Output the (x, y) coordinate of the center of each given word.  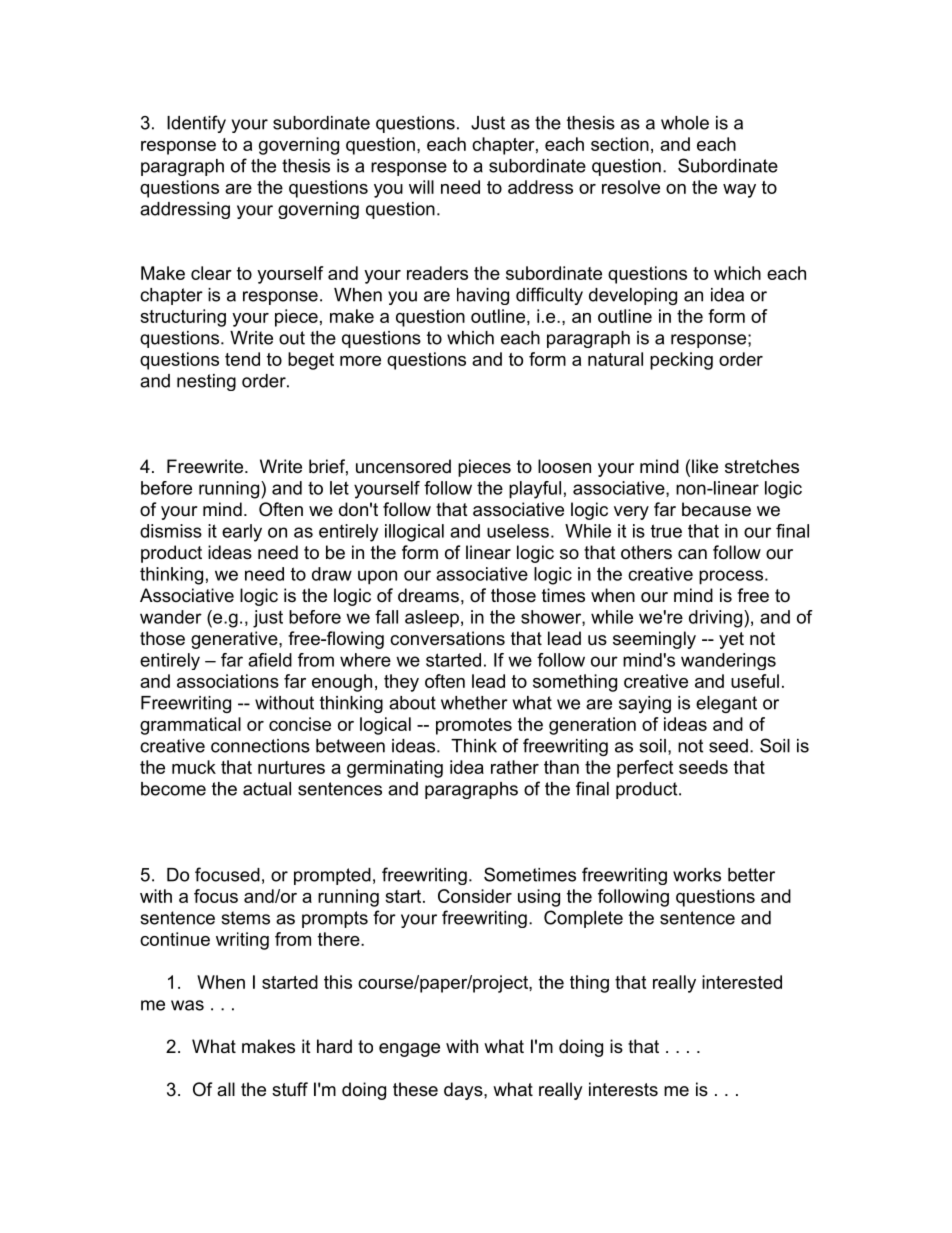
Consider (475, 896)
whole (685, 123)
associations (228, 681)
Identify (196, 124)
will (421, 187)
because (716, 509)
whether (474, 703)
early (242, 533)
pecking (681, 361)
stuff (290, 1089)
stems (245, 918)
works (697, 875)
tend (242, 359)
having (483, 296)
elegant (726, 704)
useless (518, 531)
